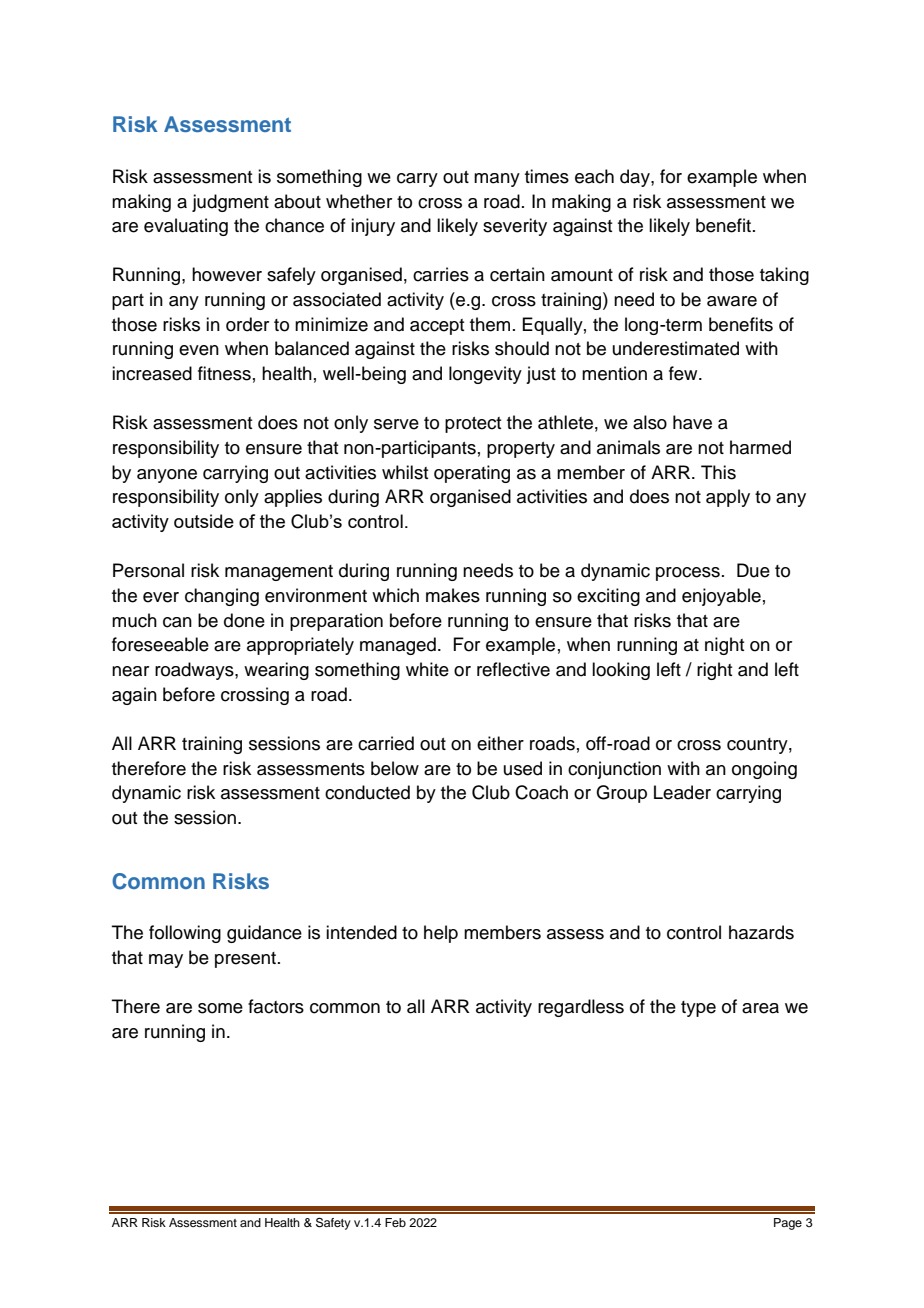 The image size is (924, 1308). What do you see at coordinates (453, 595) in the screenshot?
I see `makes` at bounding box center [453, 595].
